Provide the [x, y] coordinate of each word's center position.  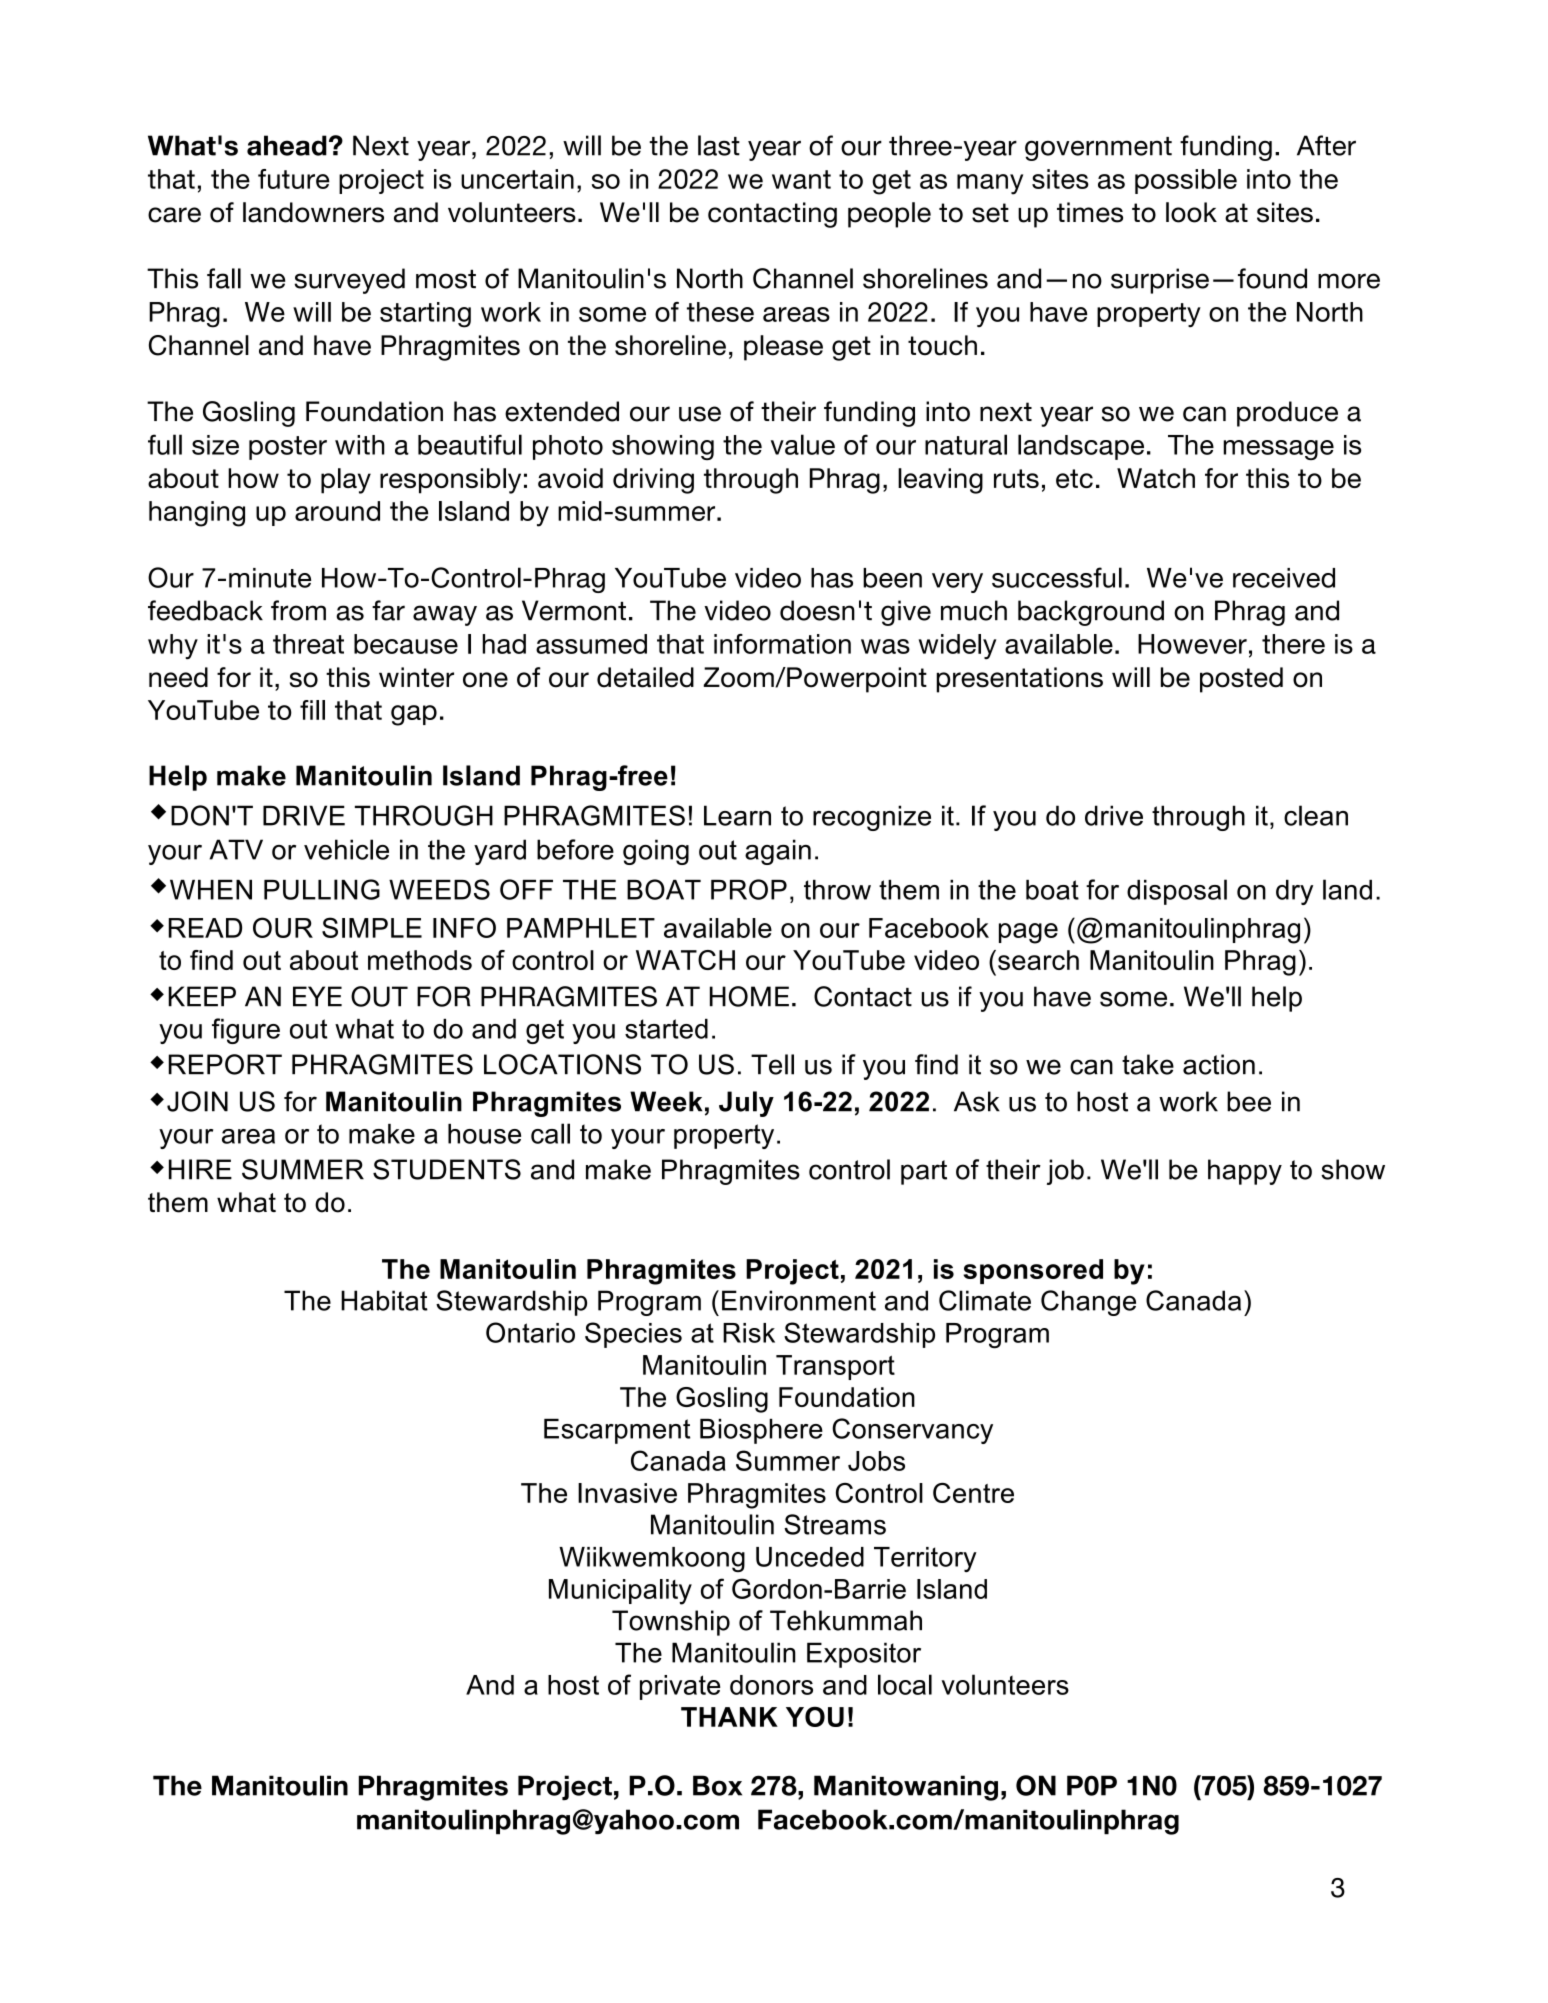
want [801, 179]
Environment [799, 1300]
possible [1186, 181]
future [294, 179]
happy [1245, 1172]
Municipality [620, 1592]
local [905, 1684]
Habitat [384, 1300]
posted [1241, 680]
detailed [645, 677]
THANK [729, 1717]
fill [312, 710]
